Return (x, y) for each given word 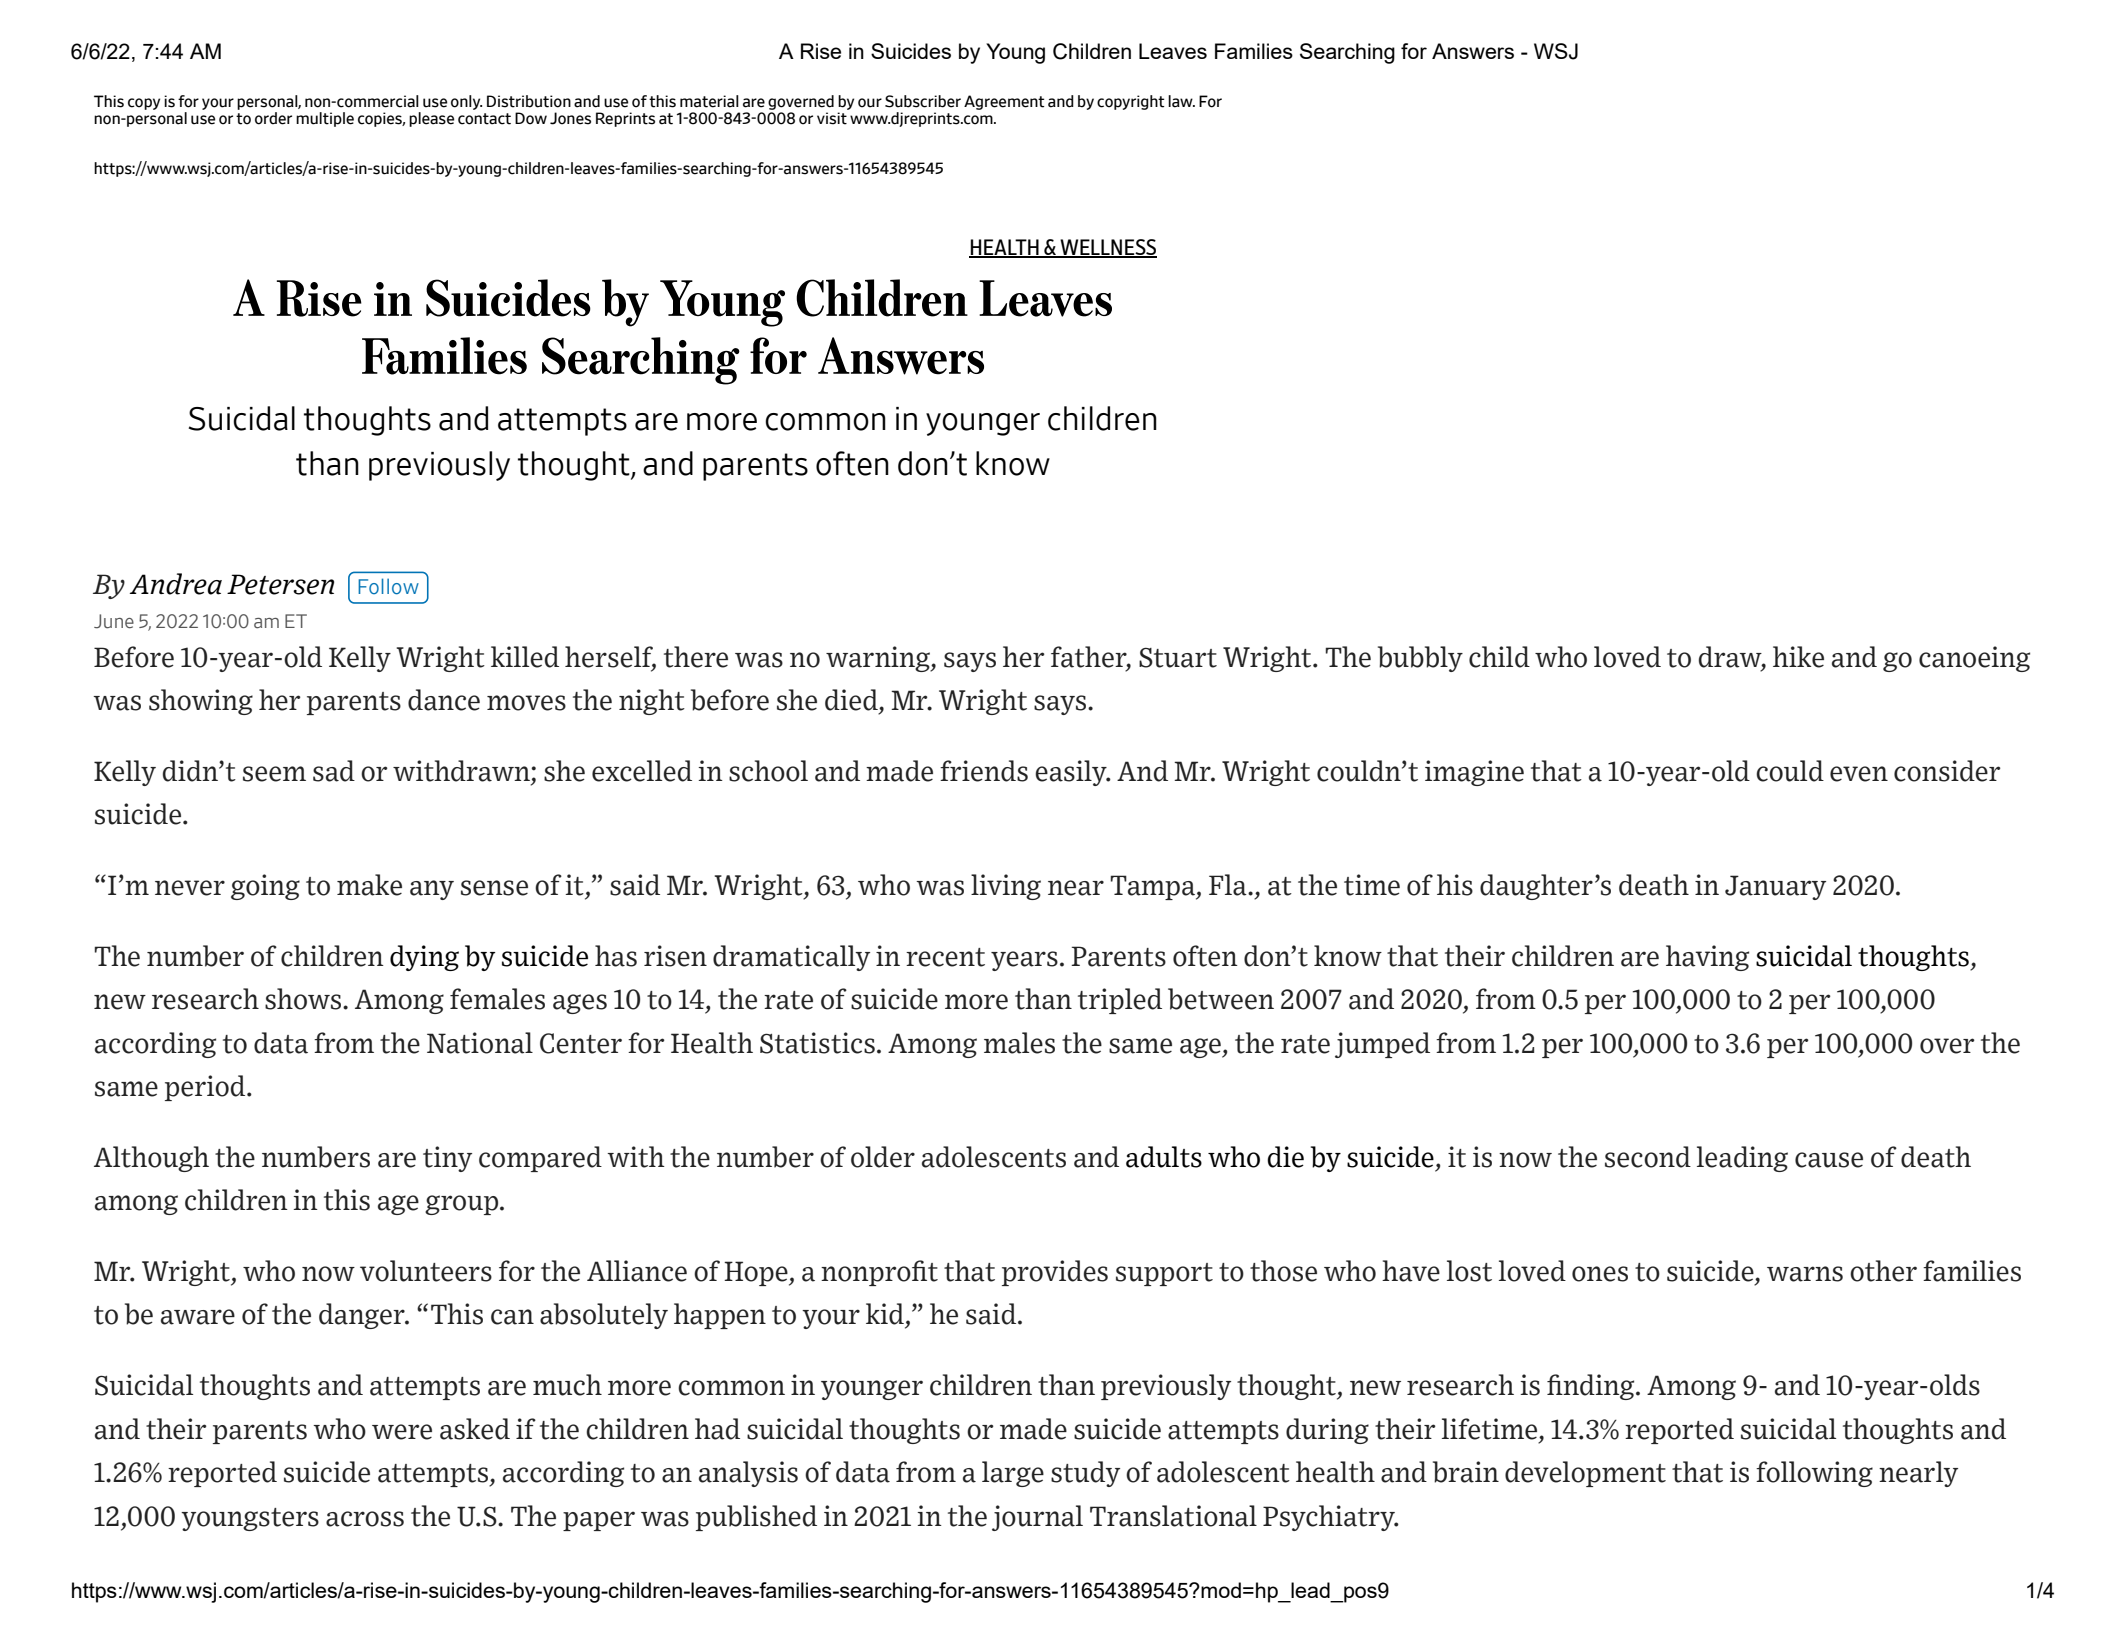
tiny (447, 1159)
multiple (325, 119)
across (365, 1519)
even (1859, 774)
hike (1798, 657)
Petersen (280, 584)
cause (1829, 1160)
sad (334, 771)
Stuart (1178, 657)
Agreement (1004, 102)
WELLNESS (1107, 248)
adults (1164, 1157)
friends (984, 771)
